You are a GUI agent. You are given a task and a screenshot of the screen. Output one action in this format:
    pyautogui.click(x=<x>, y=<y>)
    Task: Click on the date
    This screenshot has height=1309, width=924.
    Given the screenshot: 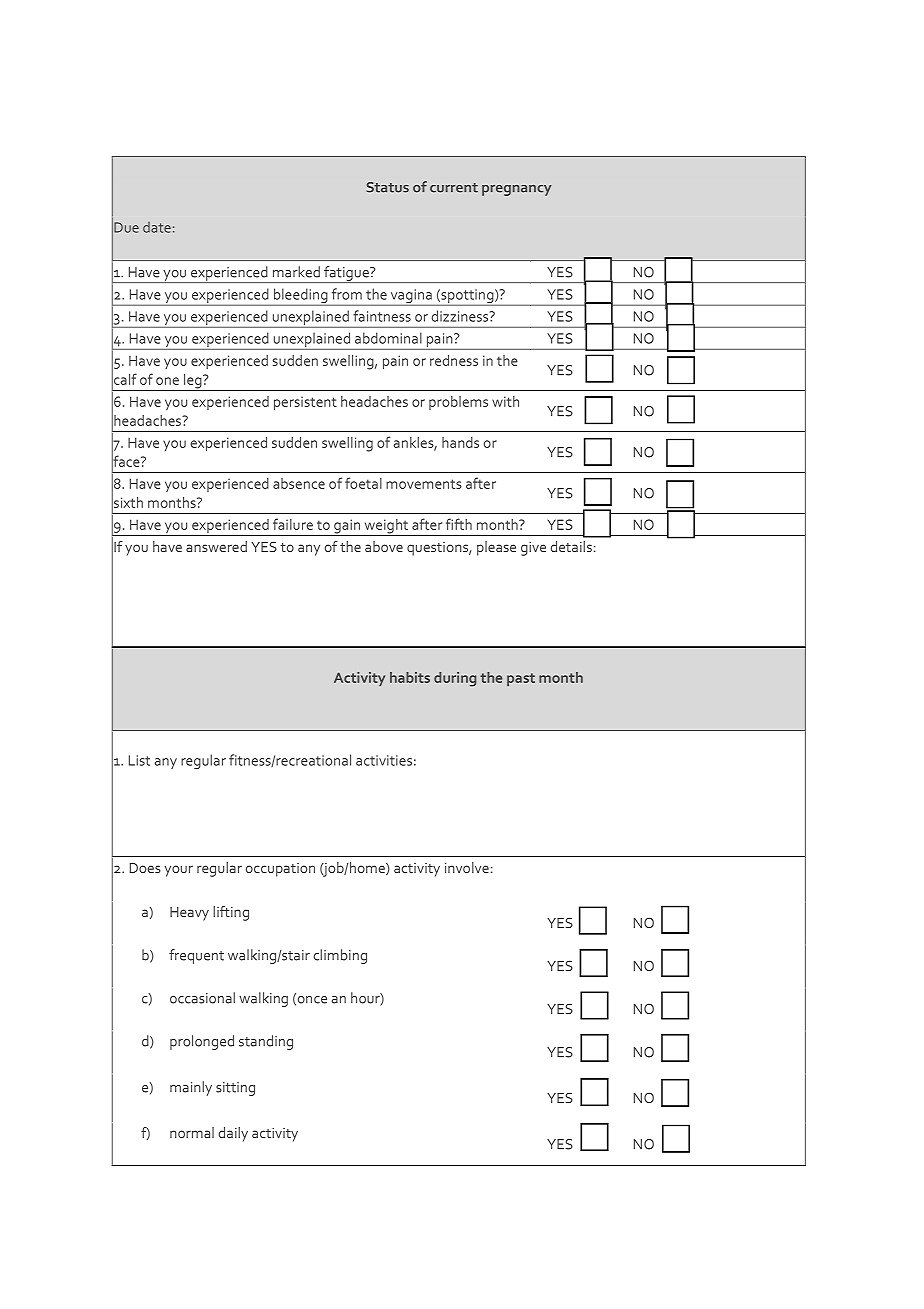 What is the action you would take?
    pyautogui.click(x=157, y=227)
